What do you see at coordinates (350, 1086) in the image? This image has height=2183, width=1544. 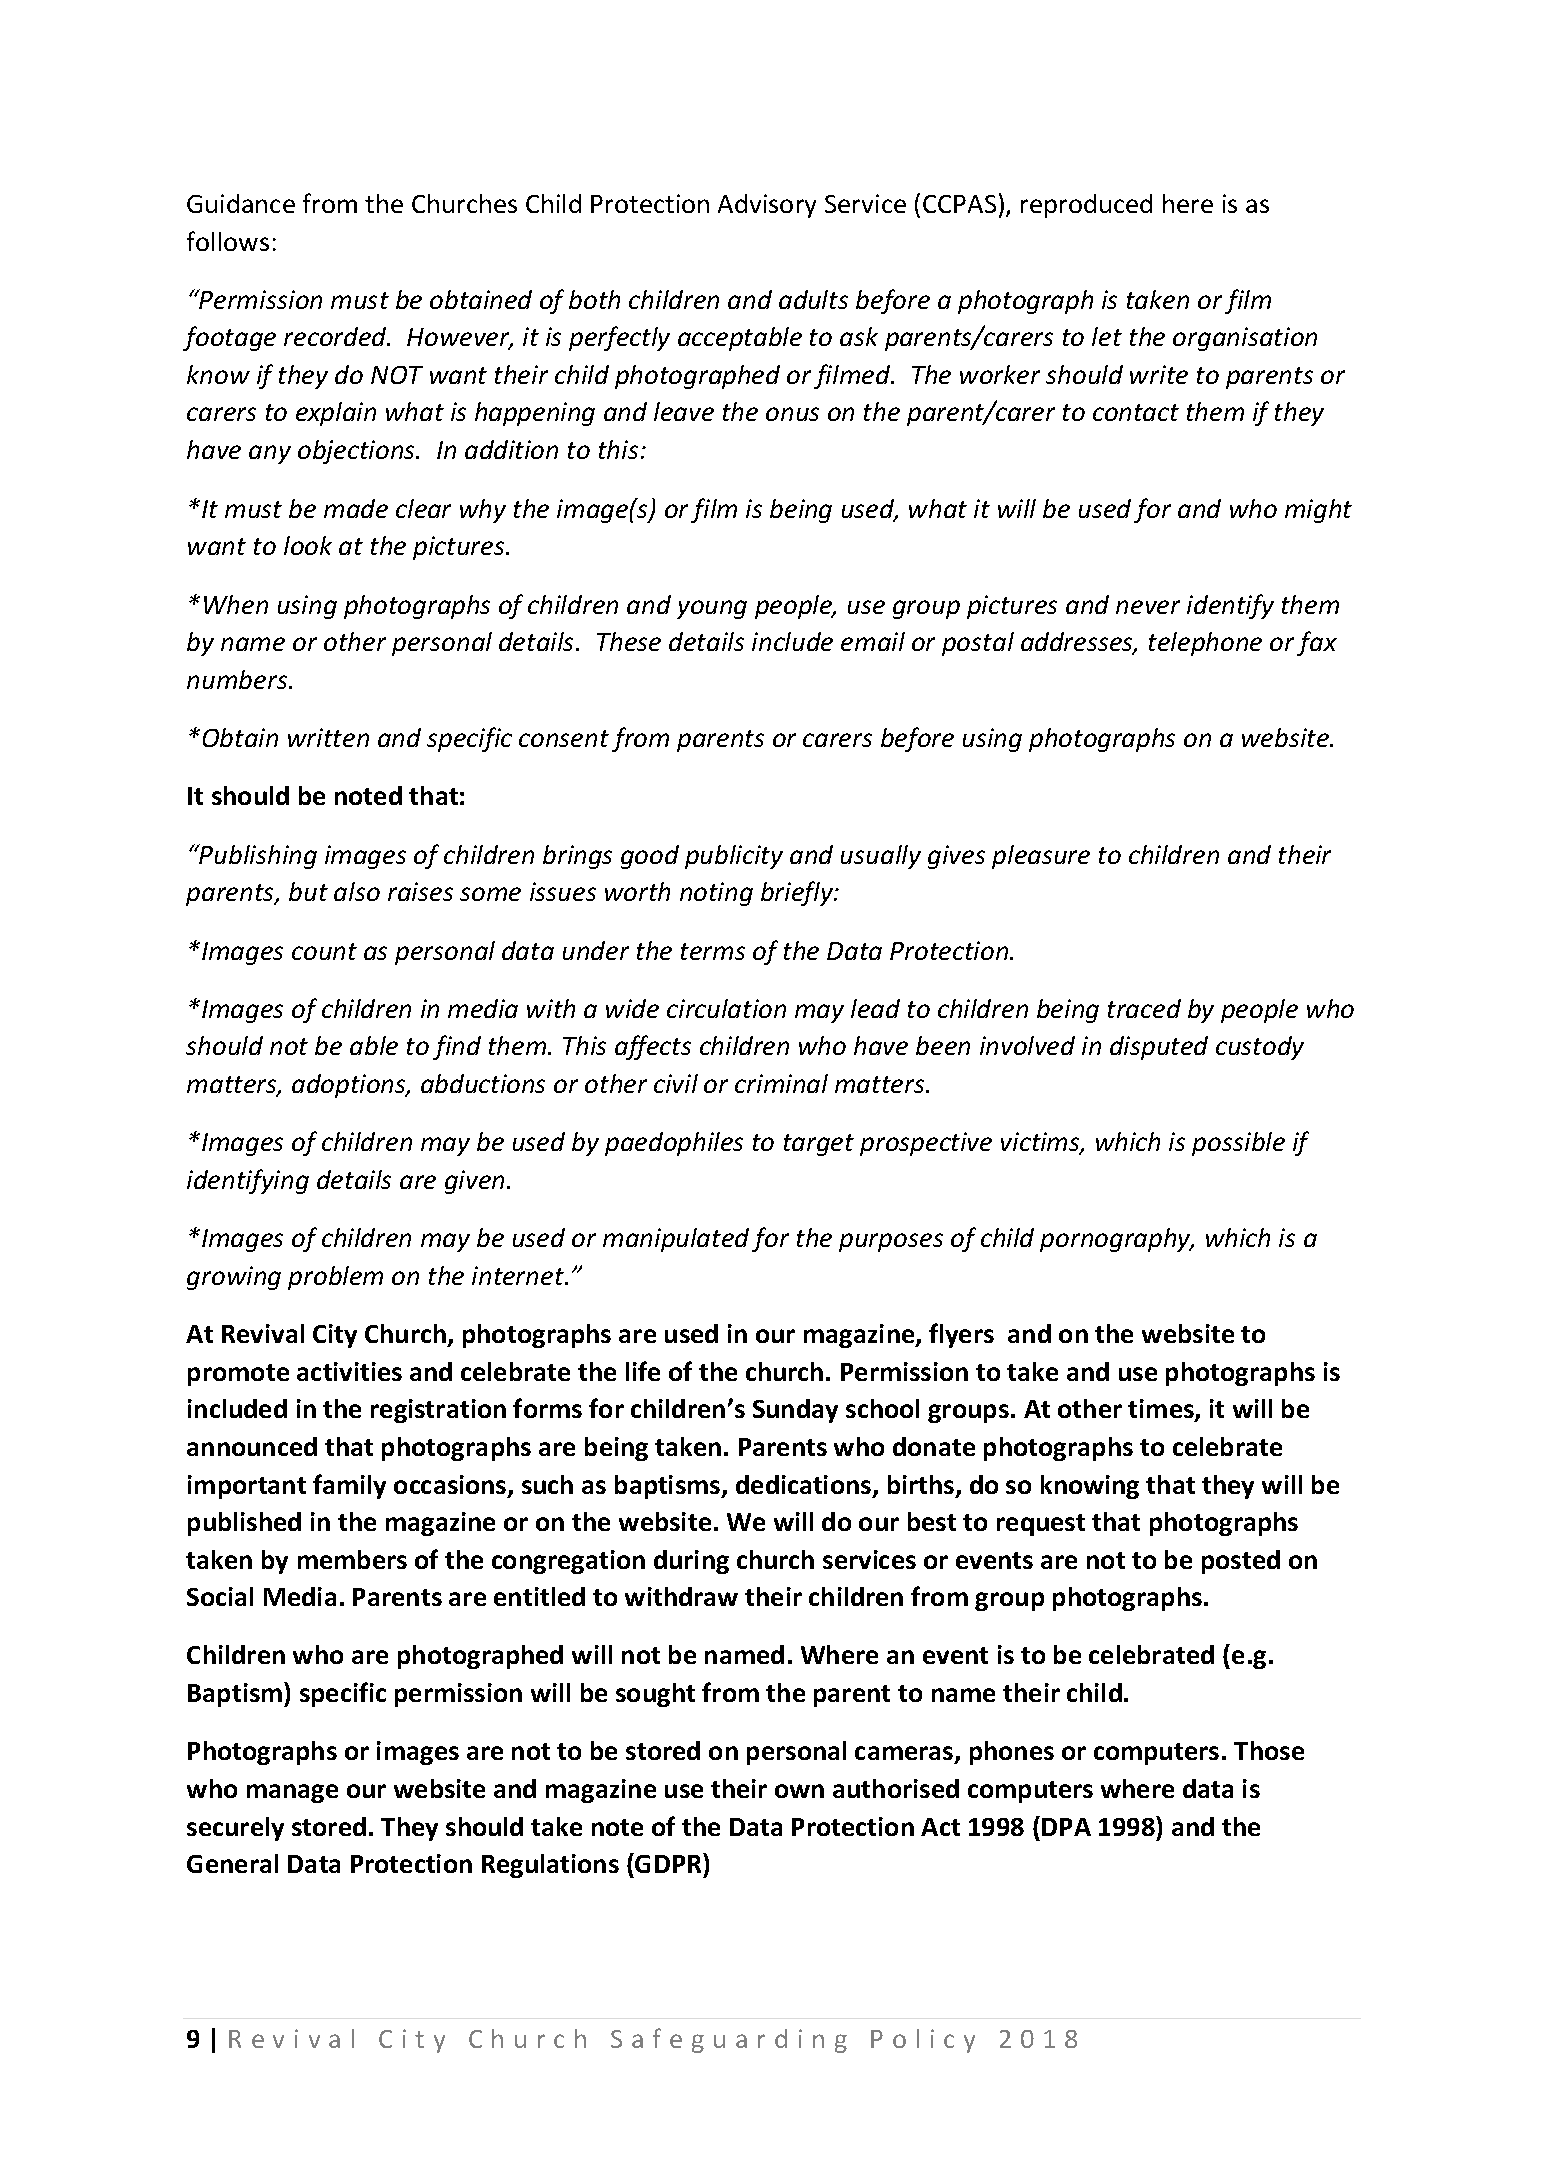 I see `adoptions` at bounding box center [350, 1086].
